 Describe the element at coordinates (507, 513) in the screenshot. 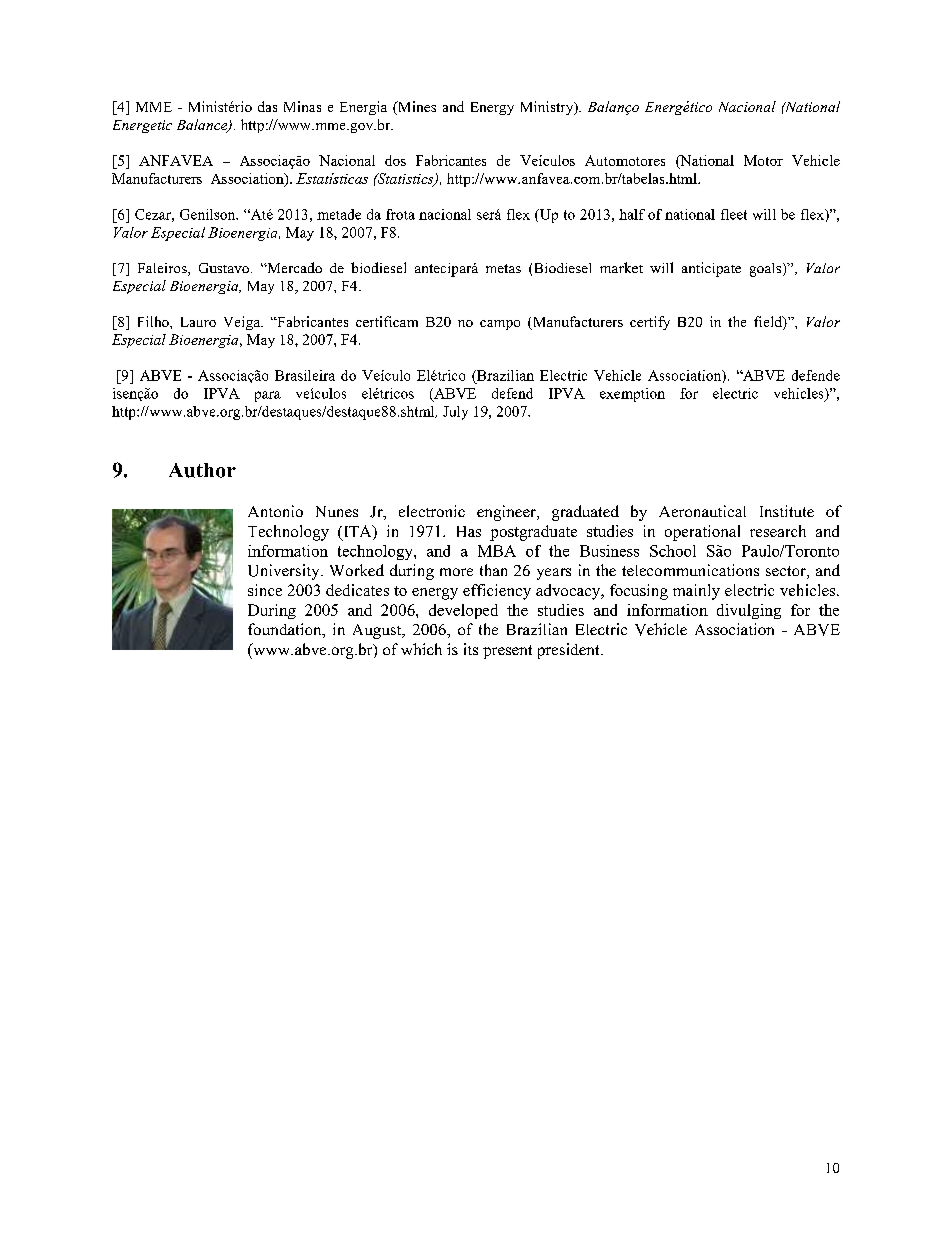

I see `engineer` at that location.
